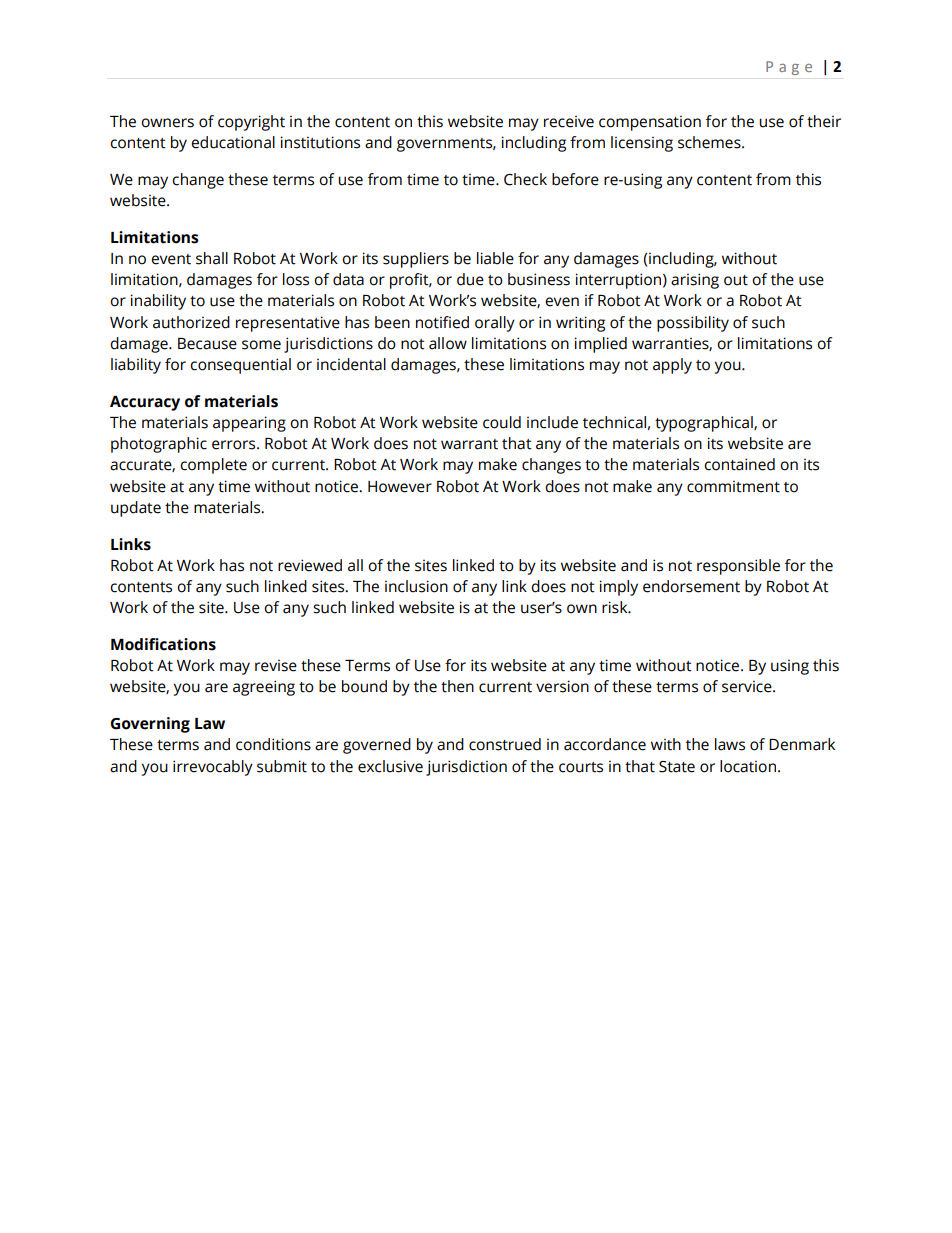  What do you see at coordinates (705, 424) in the screenshot?
I see `typographical` at bounding box center [705, 424].
